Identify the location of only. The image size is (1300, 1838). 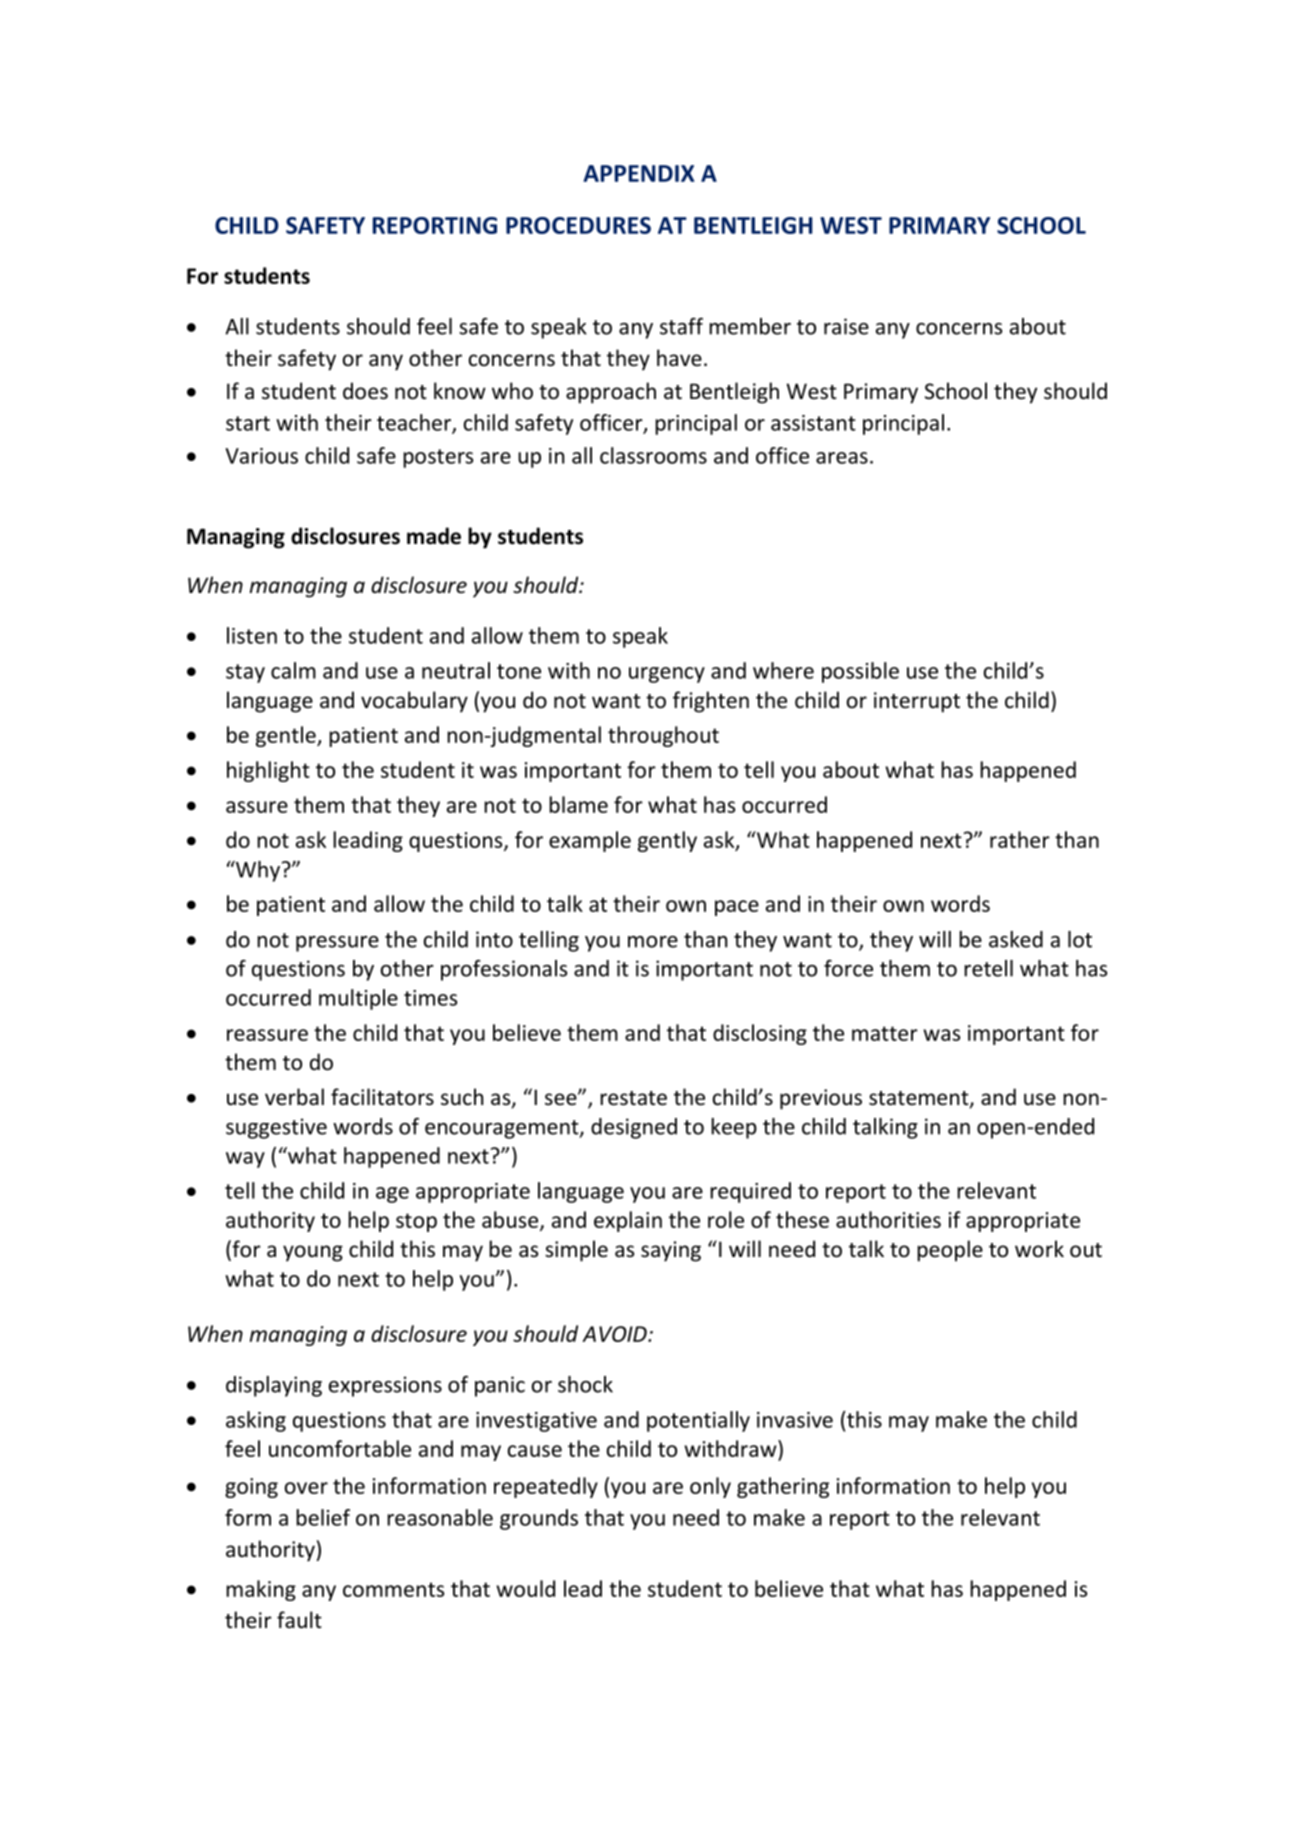
(710, 1487).
